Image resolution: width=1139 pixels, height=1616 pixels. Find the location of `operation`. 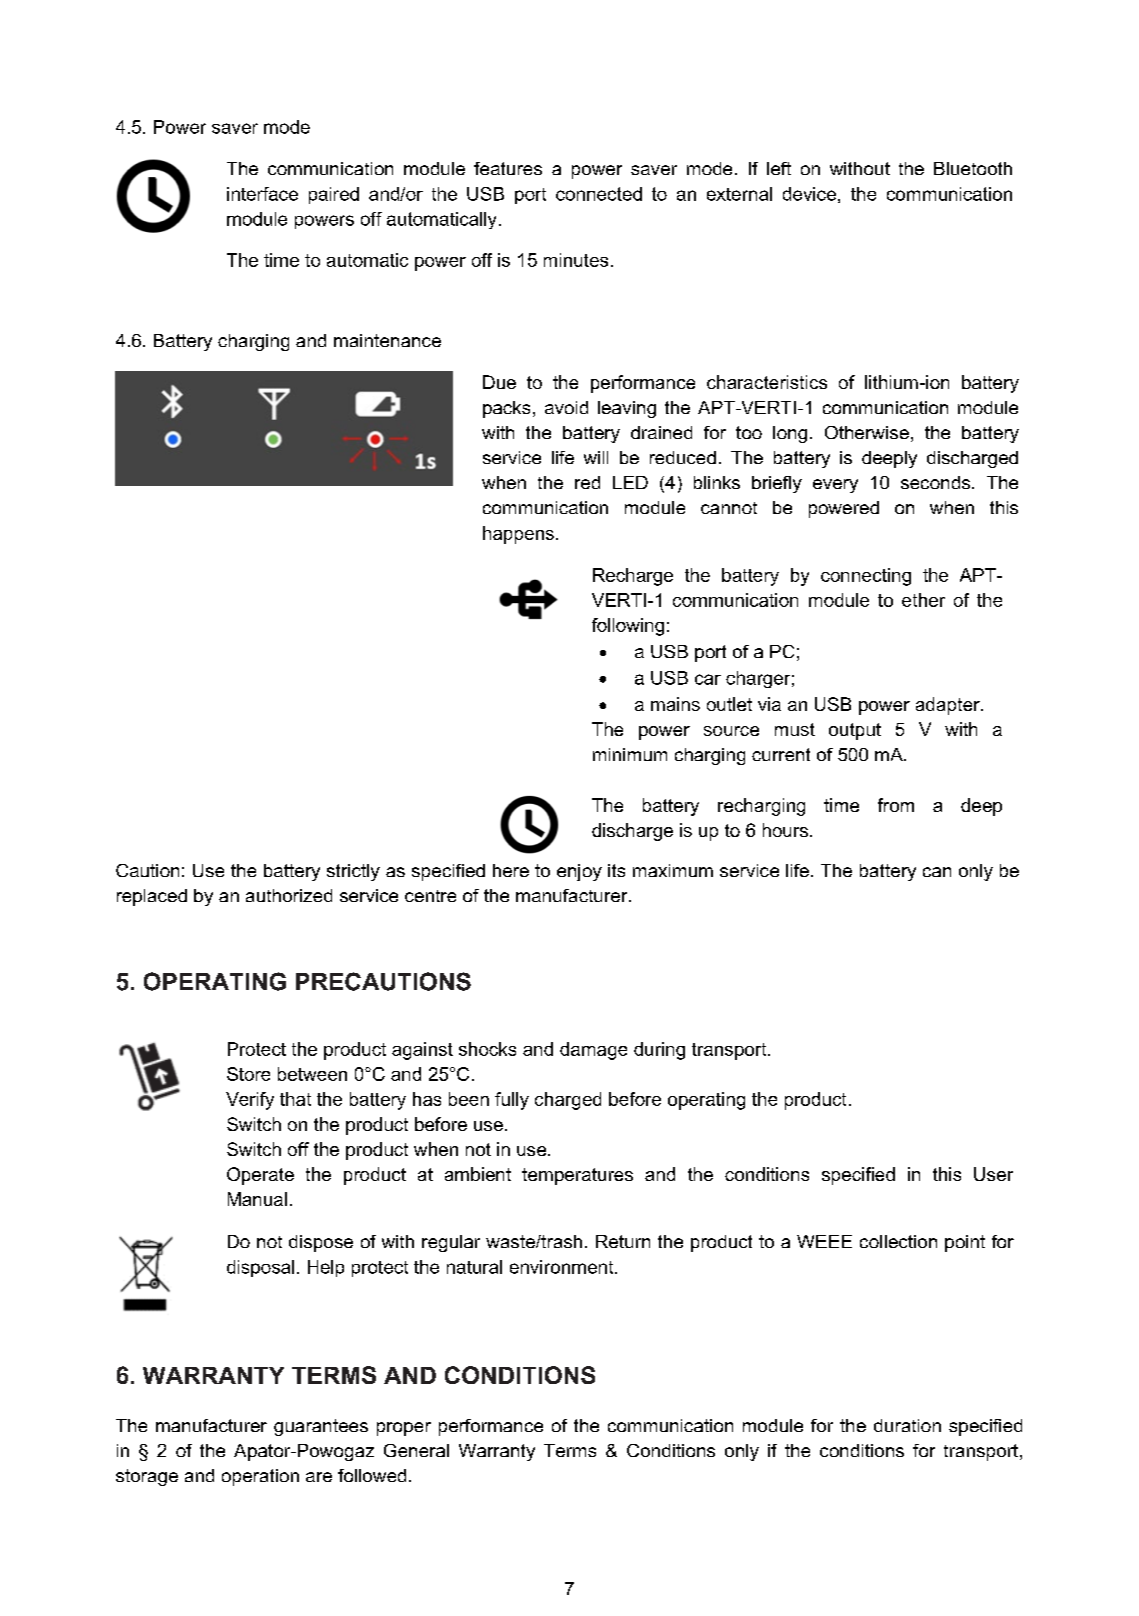

operation is located at coordinates (260, 1477).
